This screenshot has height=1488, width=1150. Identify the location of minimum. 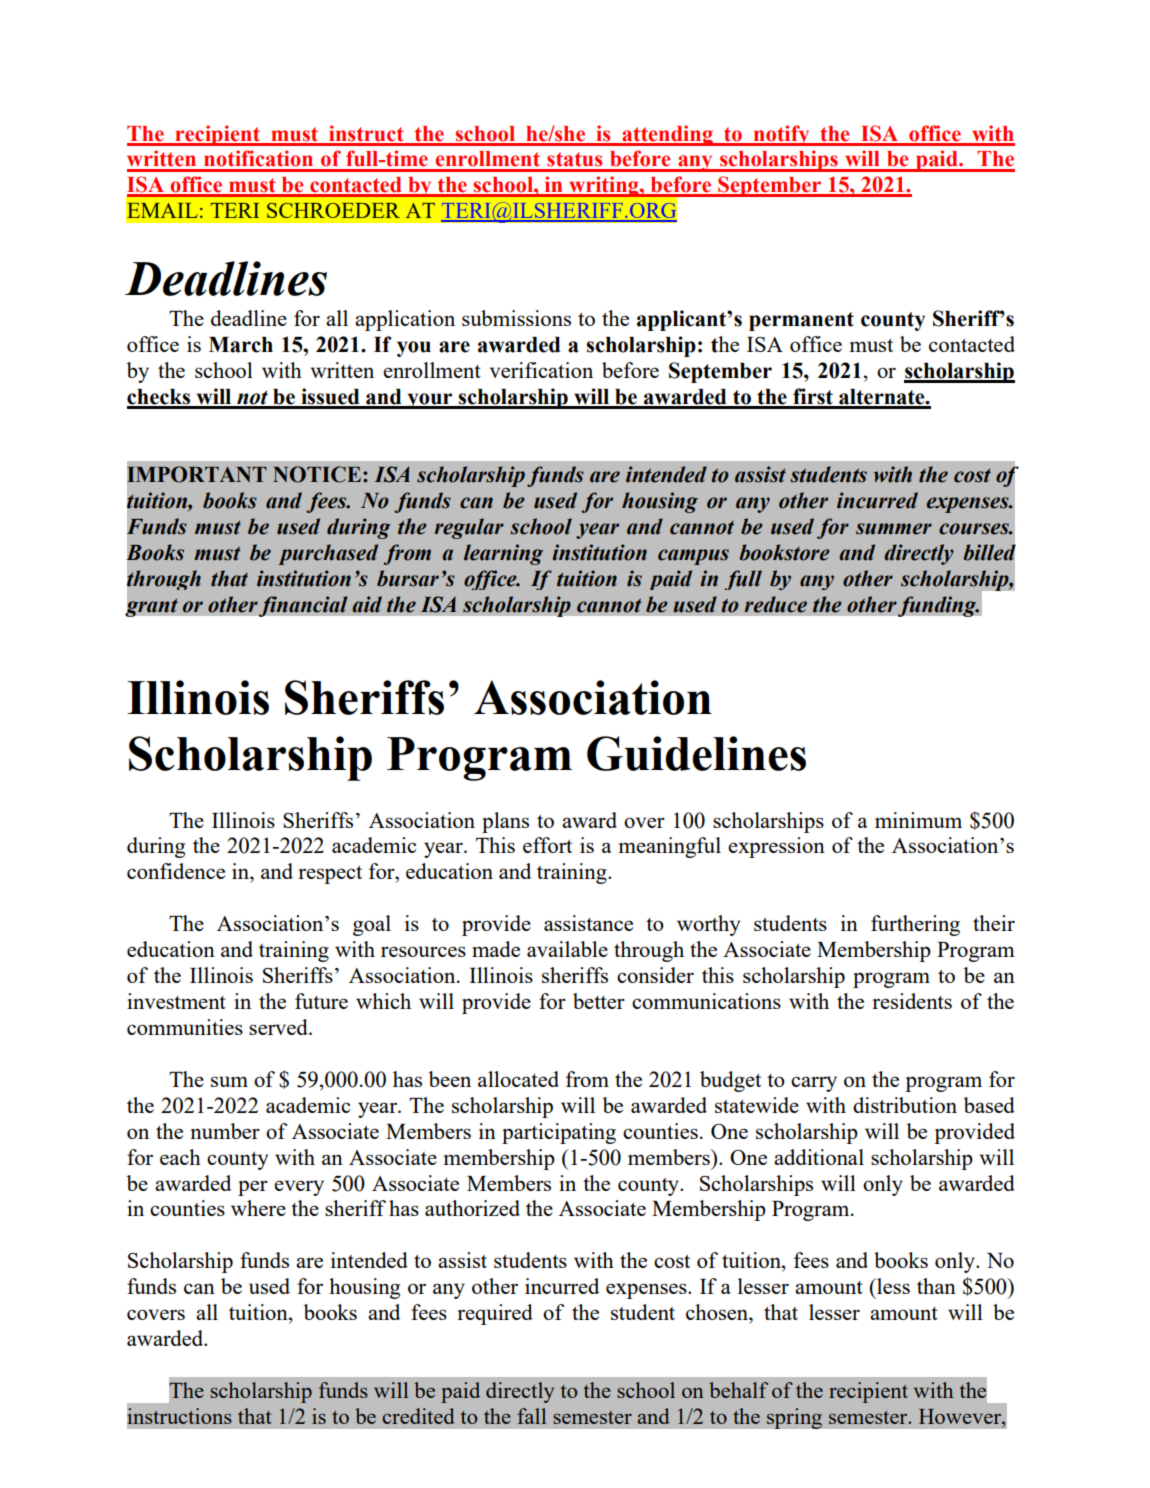
(918, 820).
